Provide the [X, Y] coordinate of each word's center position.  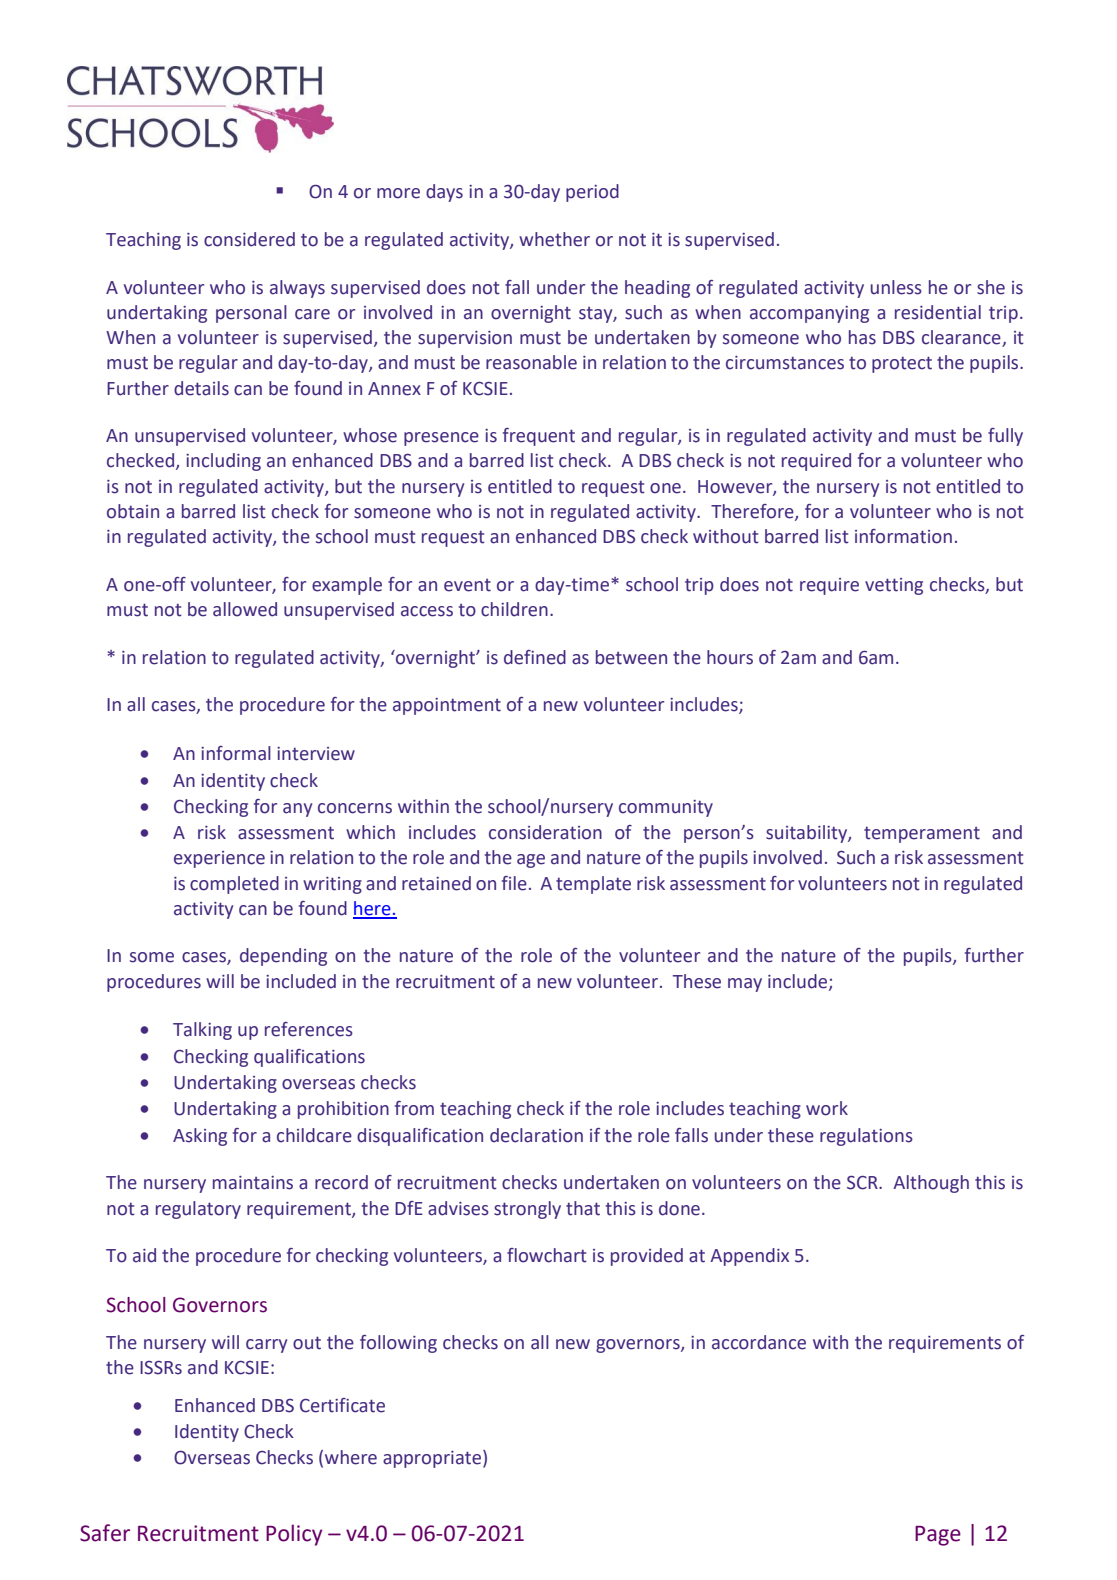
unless [896, 287]
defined [535, 657]
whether [554, 239]
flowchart [547, 1255]
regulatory [198, 1210]
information [903, 536]
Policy [294, 1535]
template [593, 885]
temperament [922, 835]
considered [249, 239]
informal [236, 753]
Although [931, 1184]
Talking [202, 1031]
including [223, 462]
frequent [539, 437]
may [745, 985]
